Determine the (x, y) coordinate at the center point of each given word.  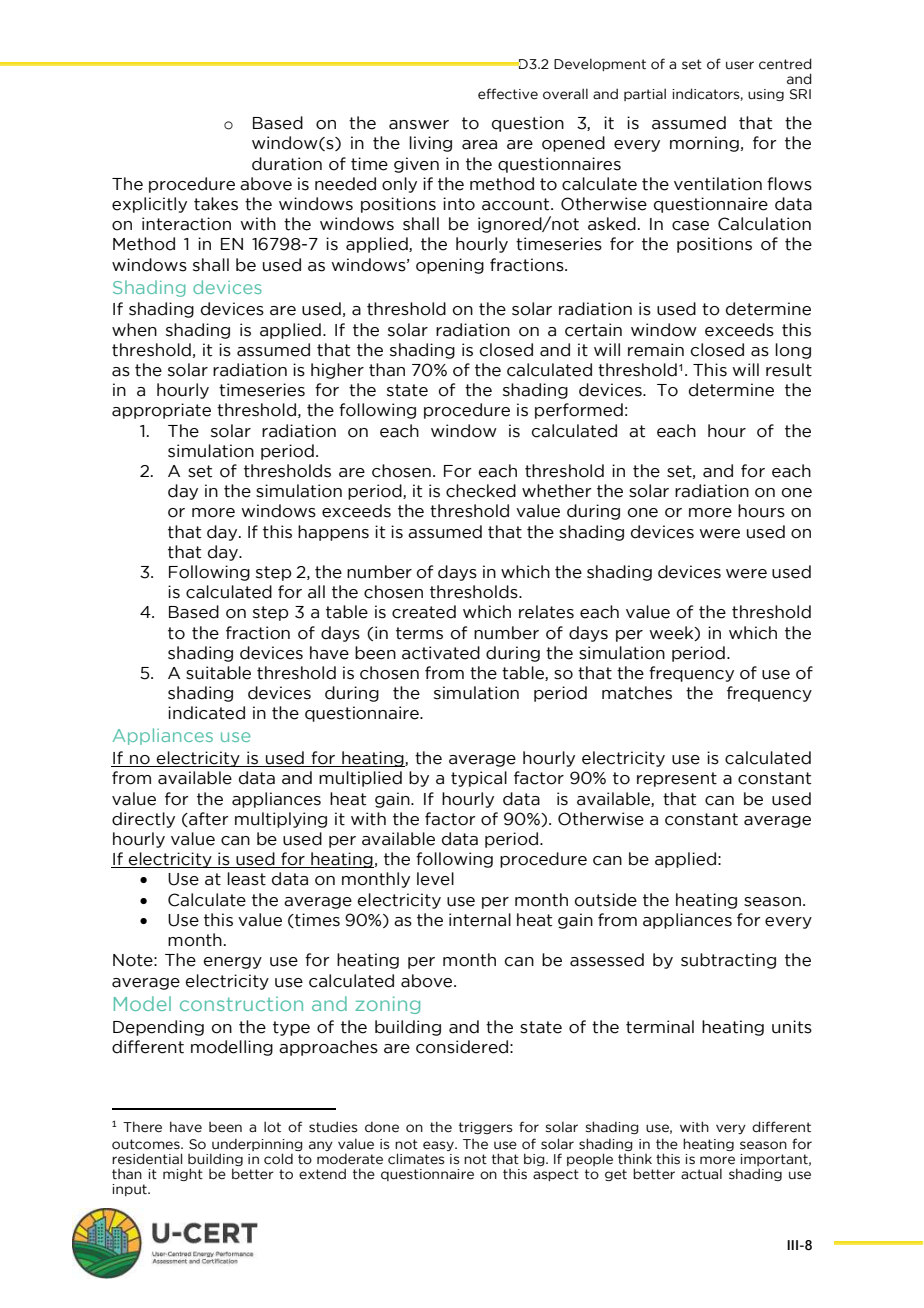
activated (441, 653)
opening (450, 266)
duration (287, 164)
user (740, 65)
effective (508, 94)
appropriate (161, 411)
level (435, 879)
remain (656, 350)
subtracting (728, 961)
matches (637, 693)
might (183, 1174)
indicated (206, 713)
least (246, 879)
